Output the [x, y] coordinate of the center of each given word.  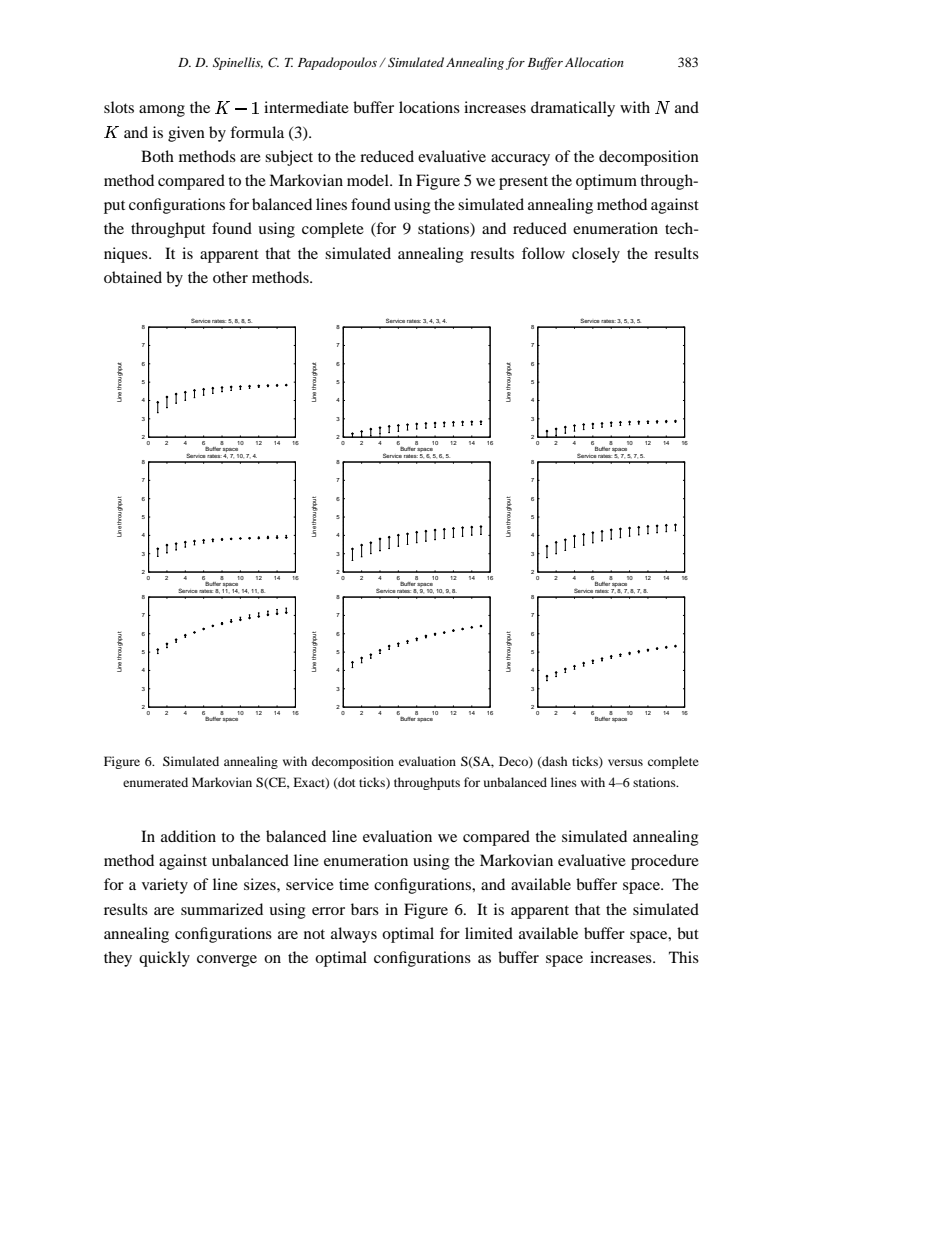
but [688, 933]
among [162, 111]
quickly [164, 959]
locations [429, 107]
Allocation [594, 62]
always [354, 935]
